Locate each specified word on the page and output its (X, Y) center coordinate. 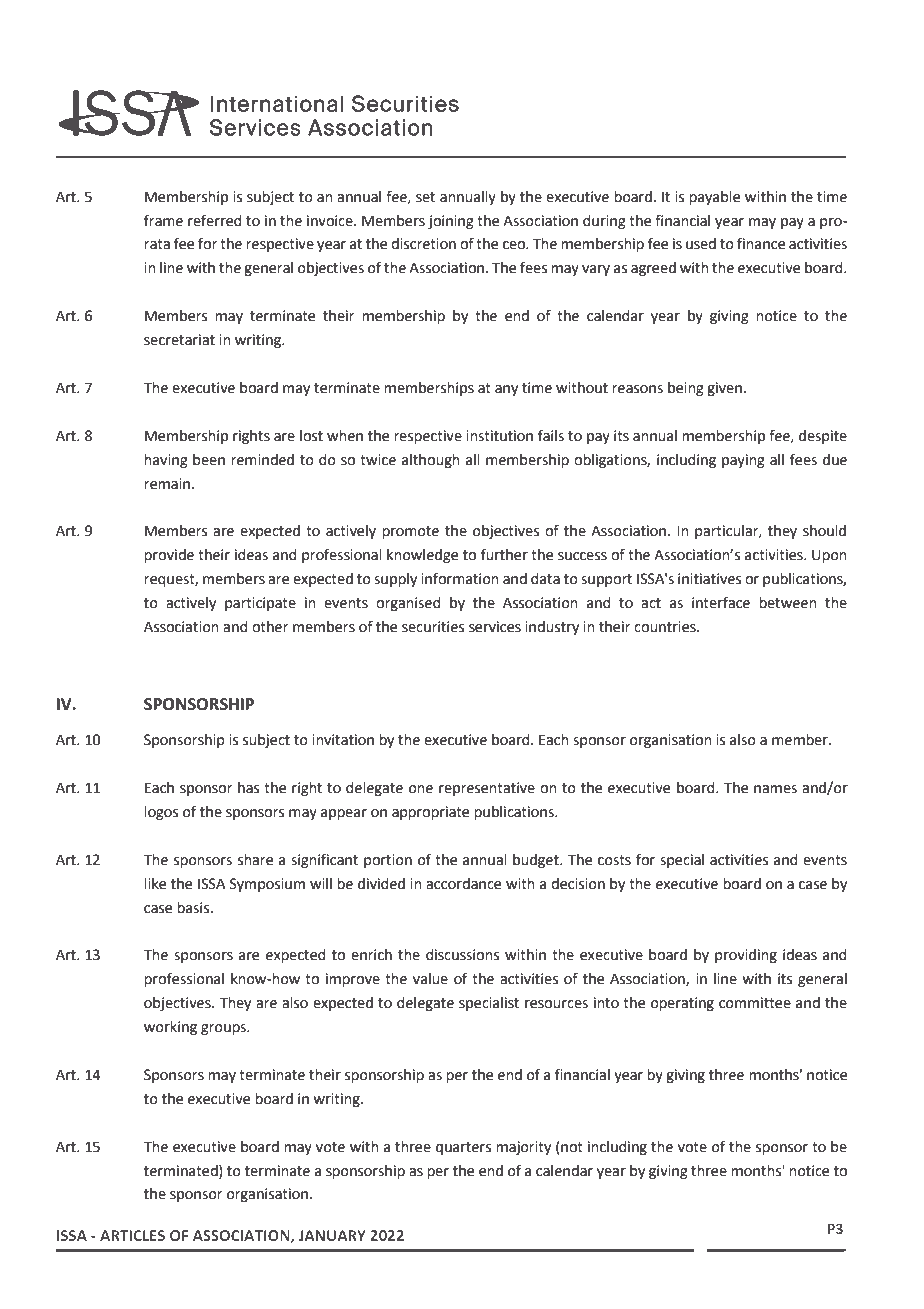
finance (761, 243)
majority (523, 1148)
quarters (463, 1148)
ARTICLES (132, 1235)
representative (487, 789)
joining (451, 222)
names (775, 789)
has (248, 788)
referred (215, 220)
